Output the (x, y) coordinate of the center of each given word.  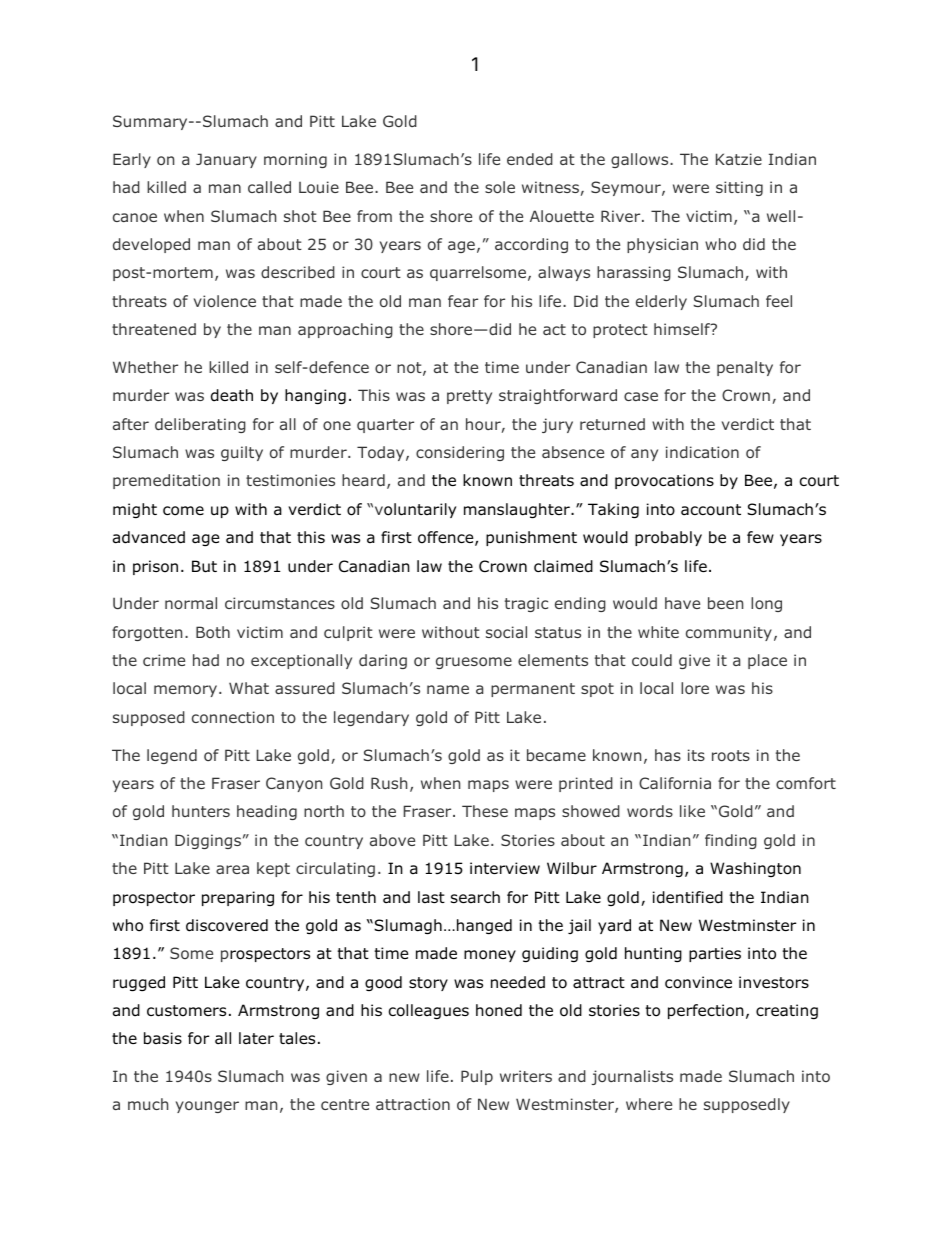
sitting (739, 188)
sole (500, 187)
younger (207, 1107)
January (226, 160)
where (649, 1104)
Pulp (477, 1077)
